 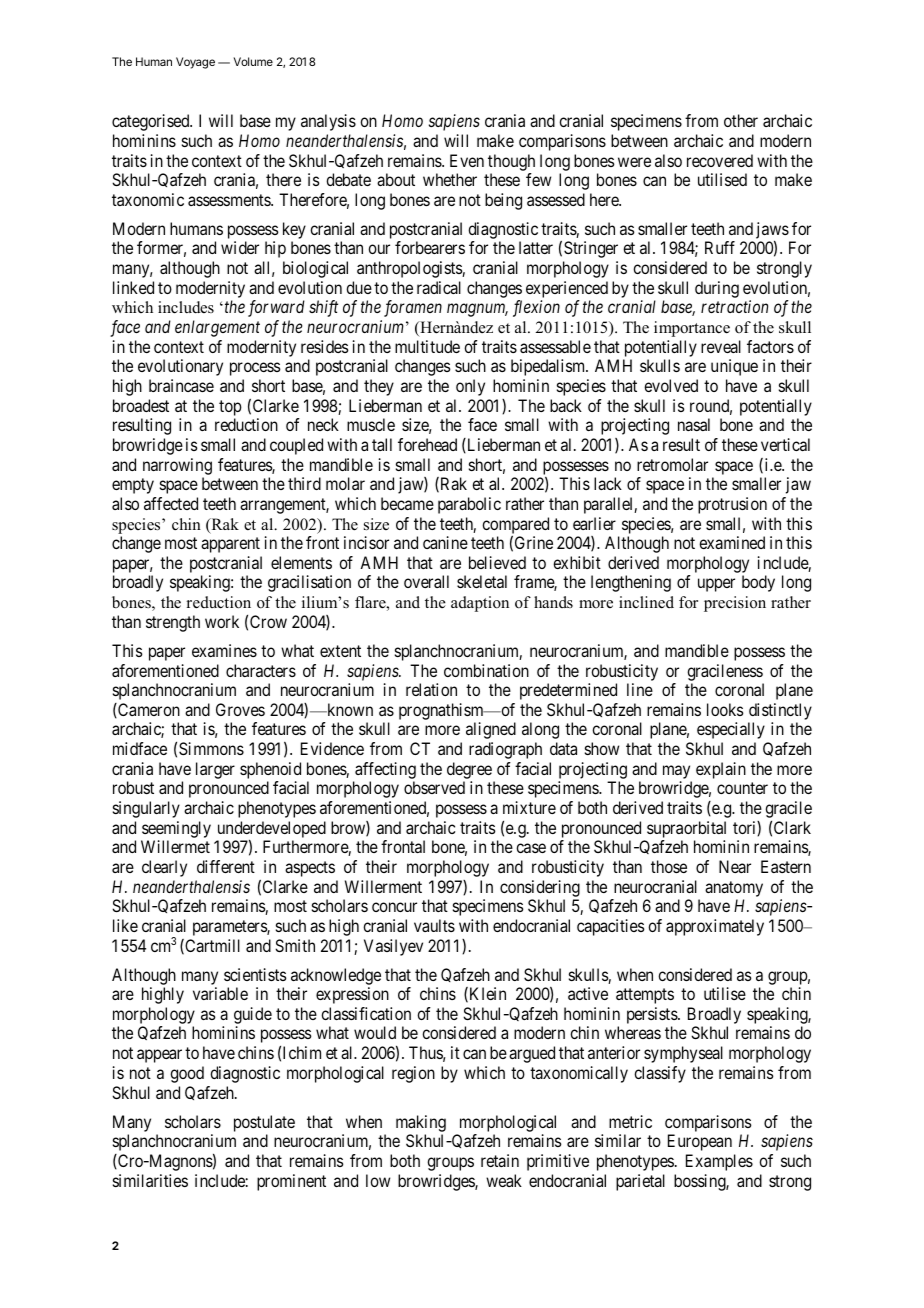 What do you see at coordinates (215, 770) in the screenshot?
I see `larger` at bounding box center [215, 770].
